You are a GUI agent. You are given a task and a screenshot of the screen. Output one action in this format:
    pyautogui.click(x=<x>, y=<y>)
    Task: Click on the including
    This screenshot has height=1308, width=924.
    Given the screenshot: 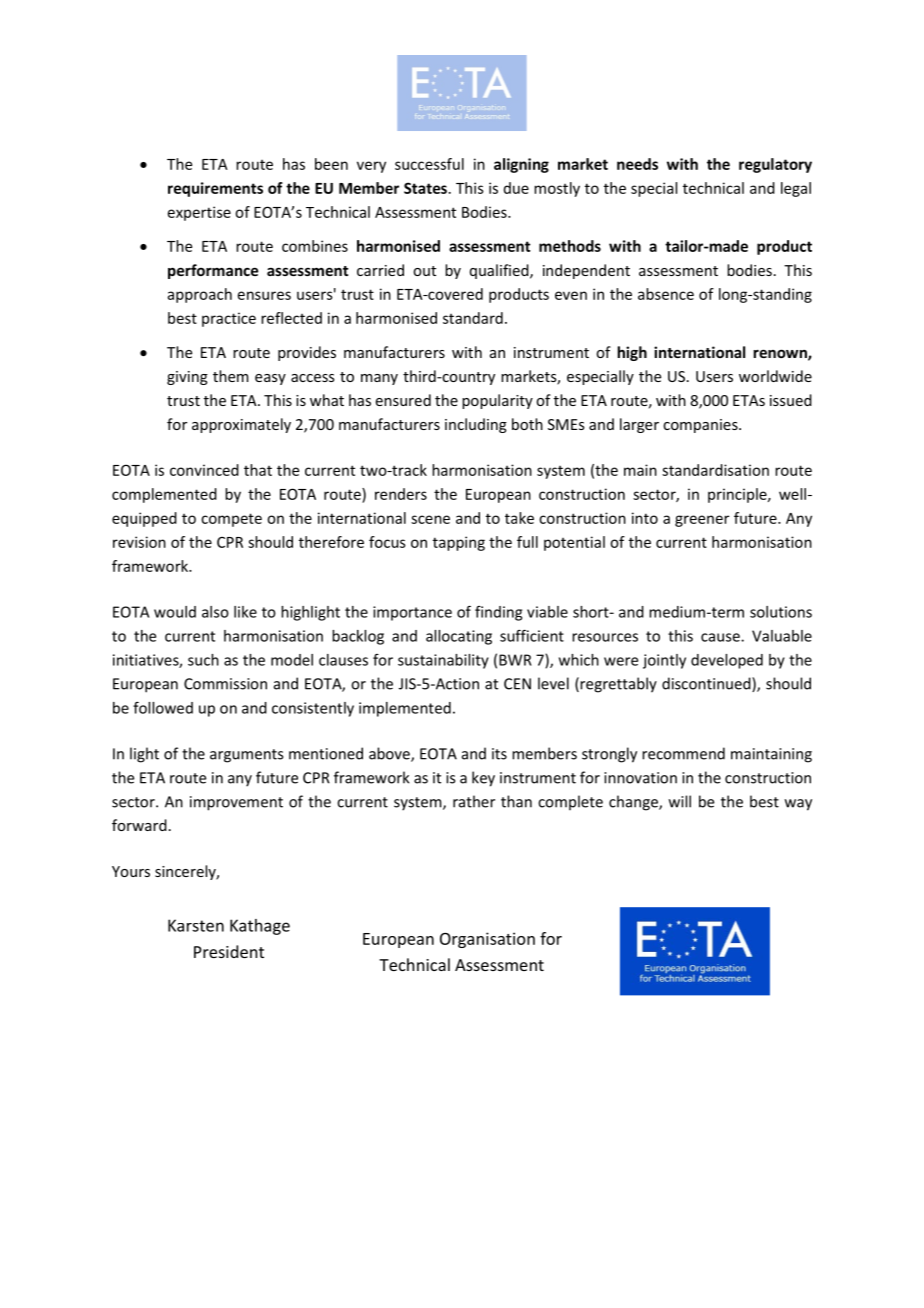 What is the action you would take?
    pyautogui.click(x=476, y=425)
